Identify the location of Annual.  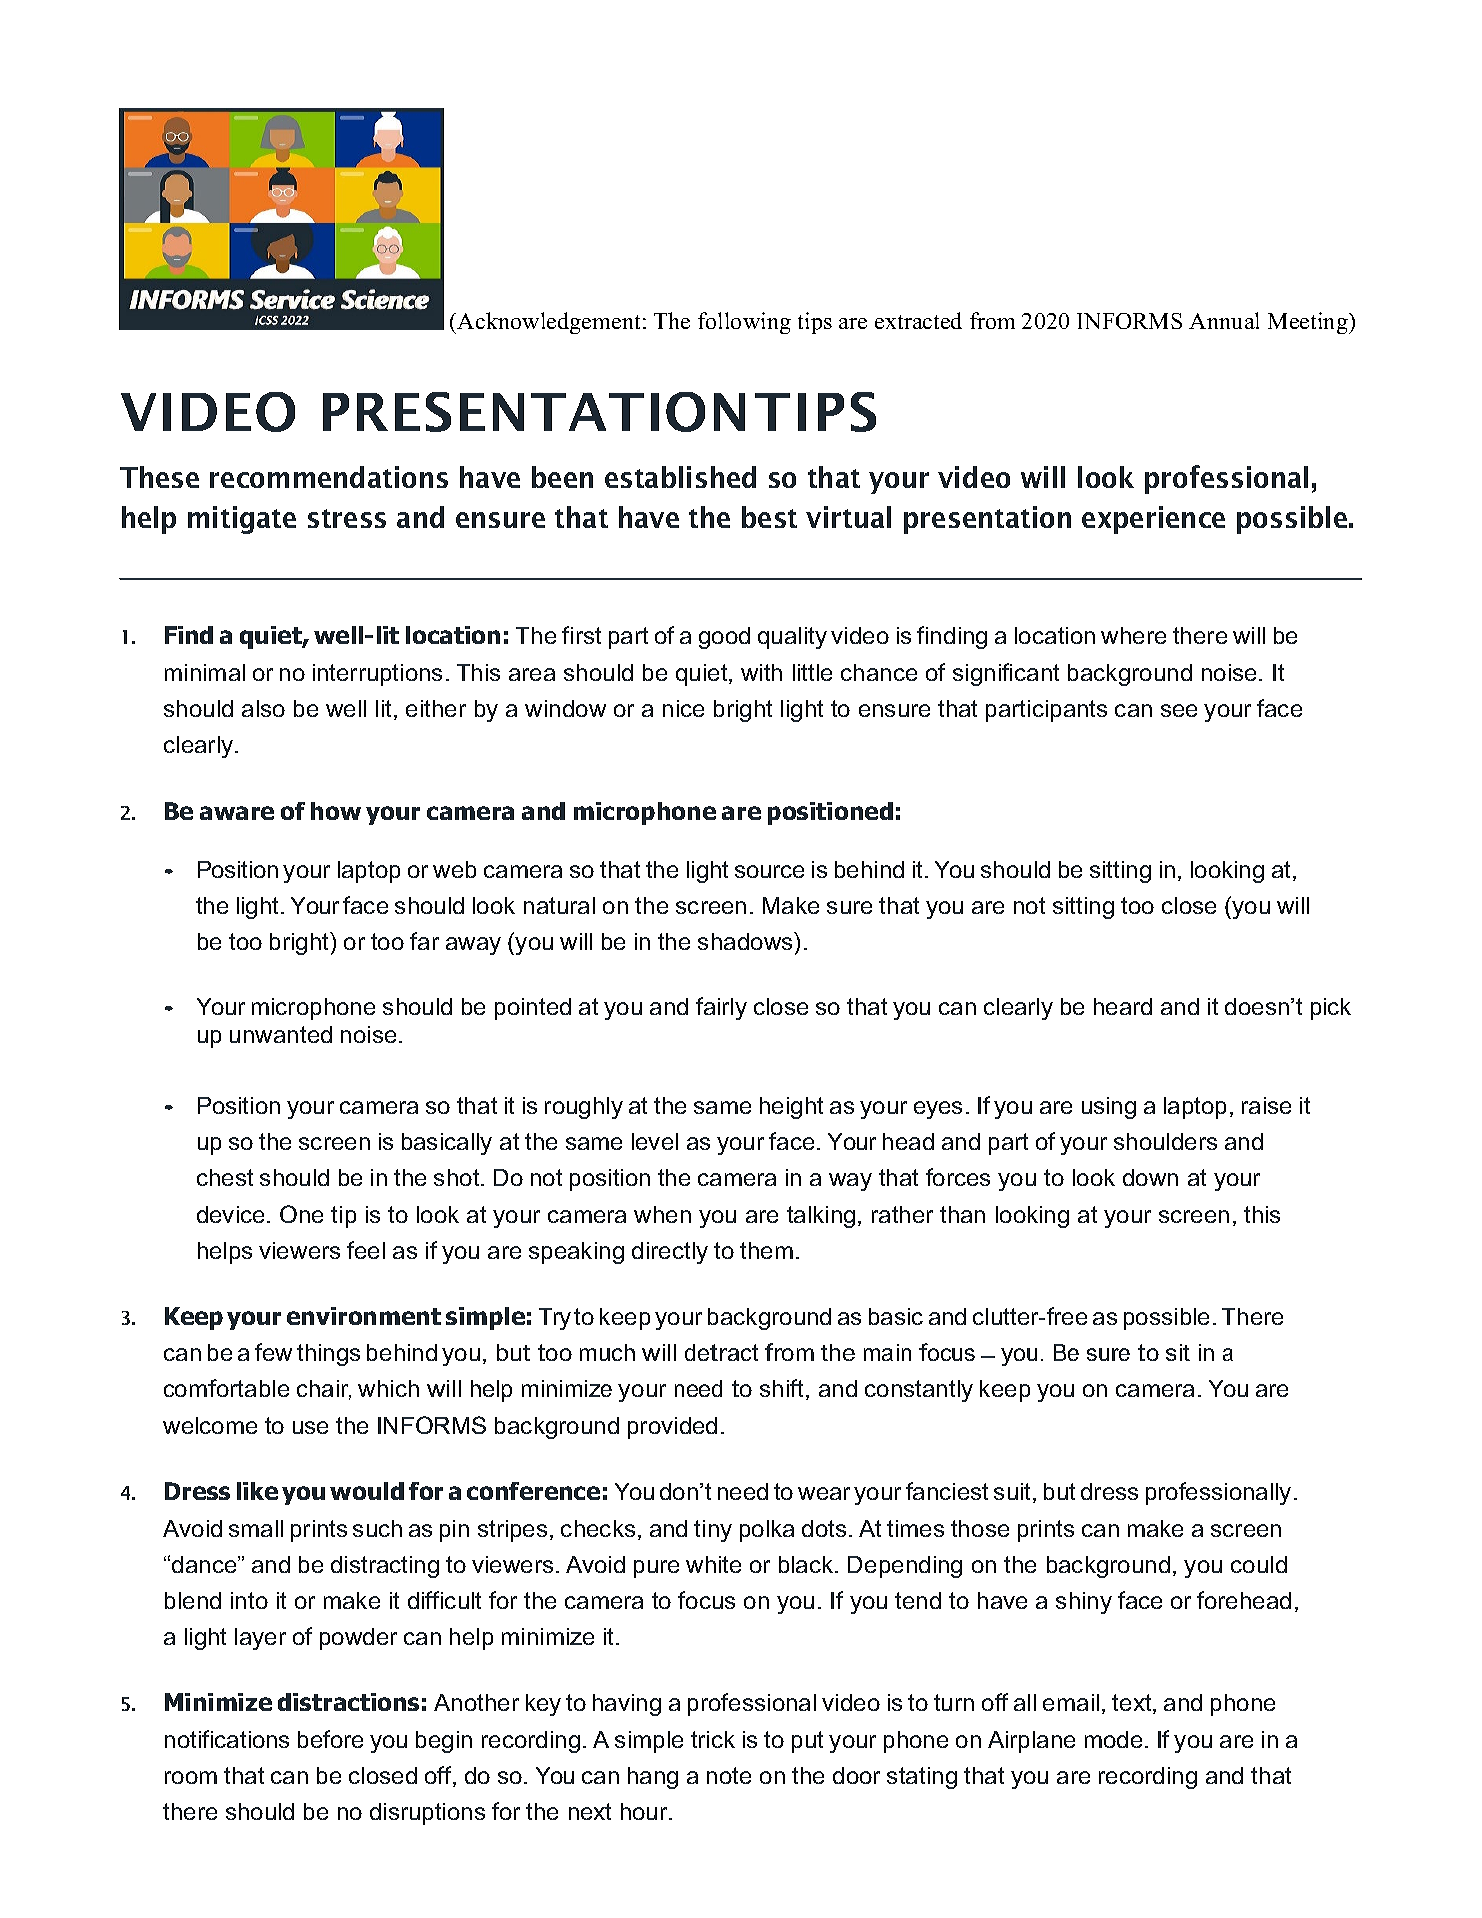
(1224, 320).
